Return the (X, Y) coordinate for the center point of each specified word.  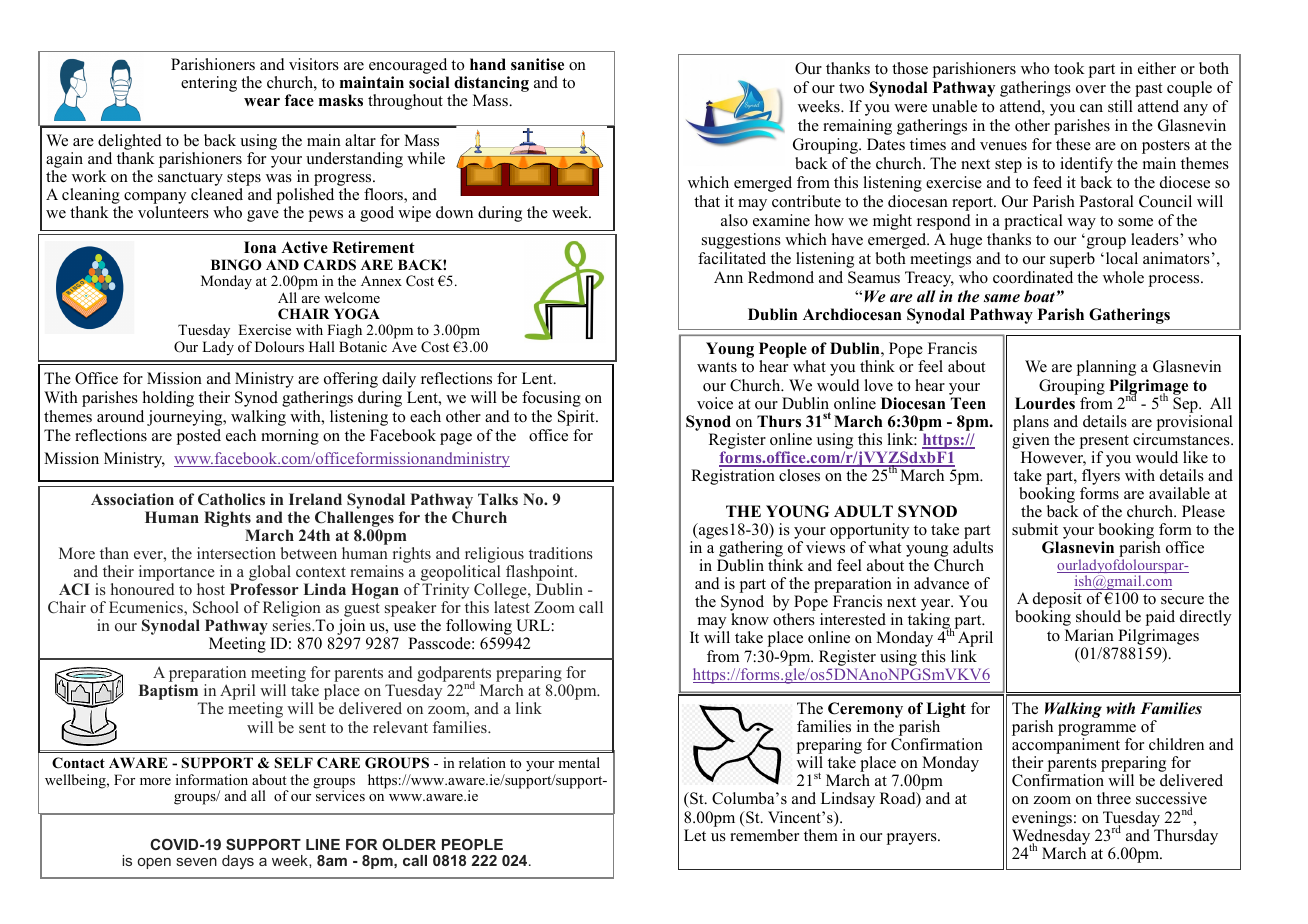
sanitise (537, 64)
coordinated (1033, 277)
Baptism (170, 693)
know (750, 619)
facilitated (732, 258)
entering (209, 84)
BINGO (236, 265)
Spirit (577, 418)
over (1091, 89)
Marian (1089, 635)
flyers (1101, 478)
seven (196, 862)
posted (199, 437)
